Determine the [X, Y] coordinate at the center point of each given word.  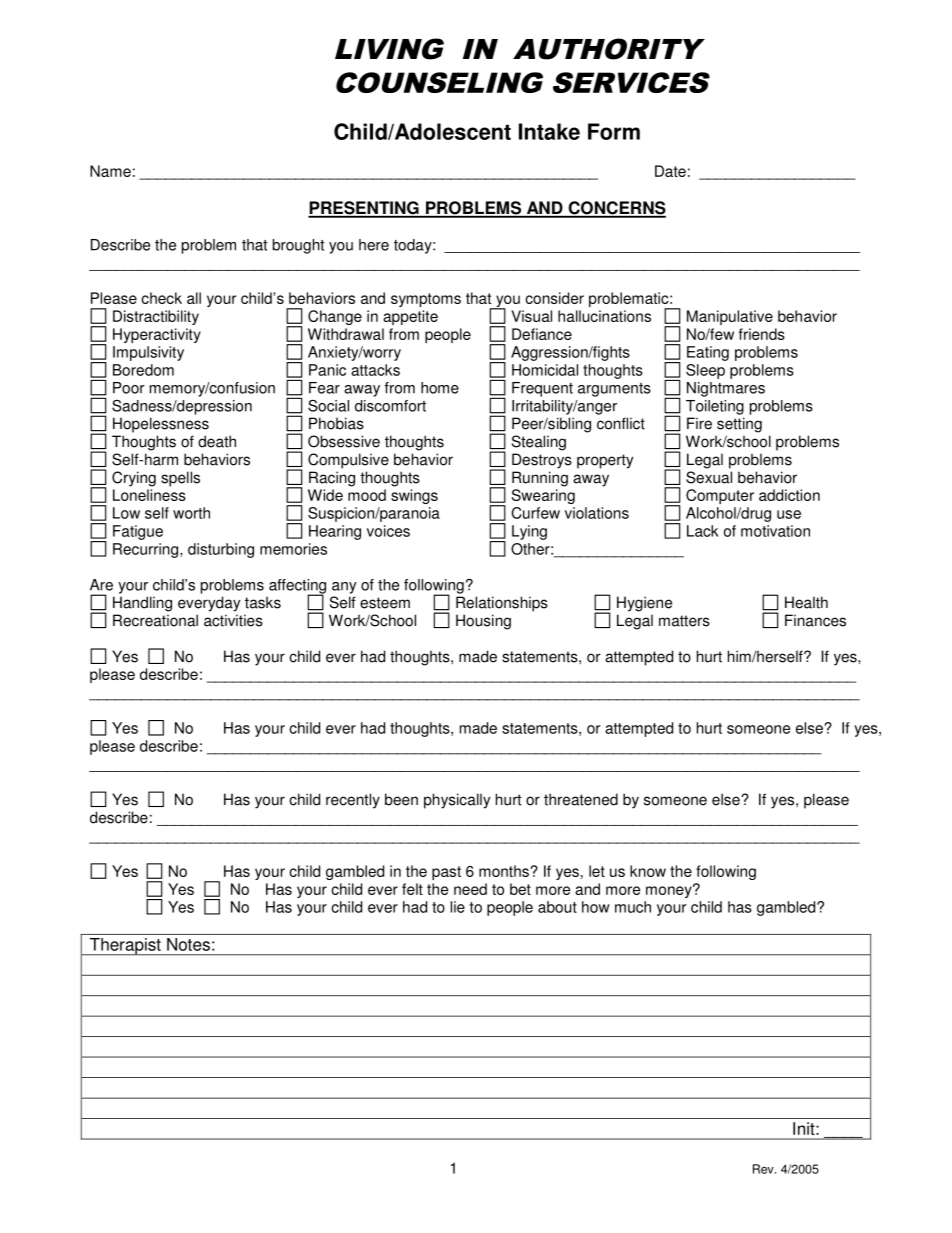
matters [684, 621]
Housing [483, 622]
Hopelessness [161, 425]
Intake [549, 131]
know [648, 871]
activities [233, 620]
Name [110, 171]
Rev [764, 1169]
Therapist [125, 947]
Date [670, 171]
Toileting [715, 407]
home [440, 388]
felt [412, 889]
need [470, 889]
